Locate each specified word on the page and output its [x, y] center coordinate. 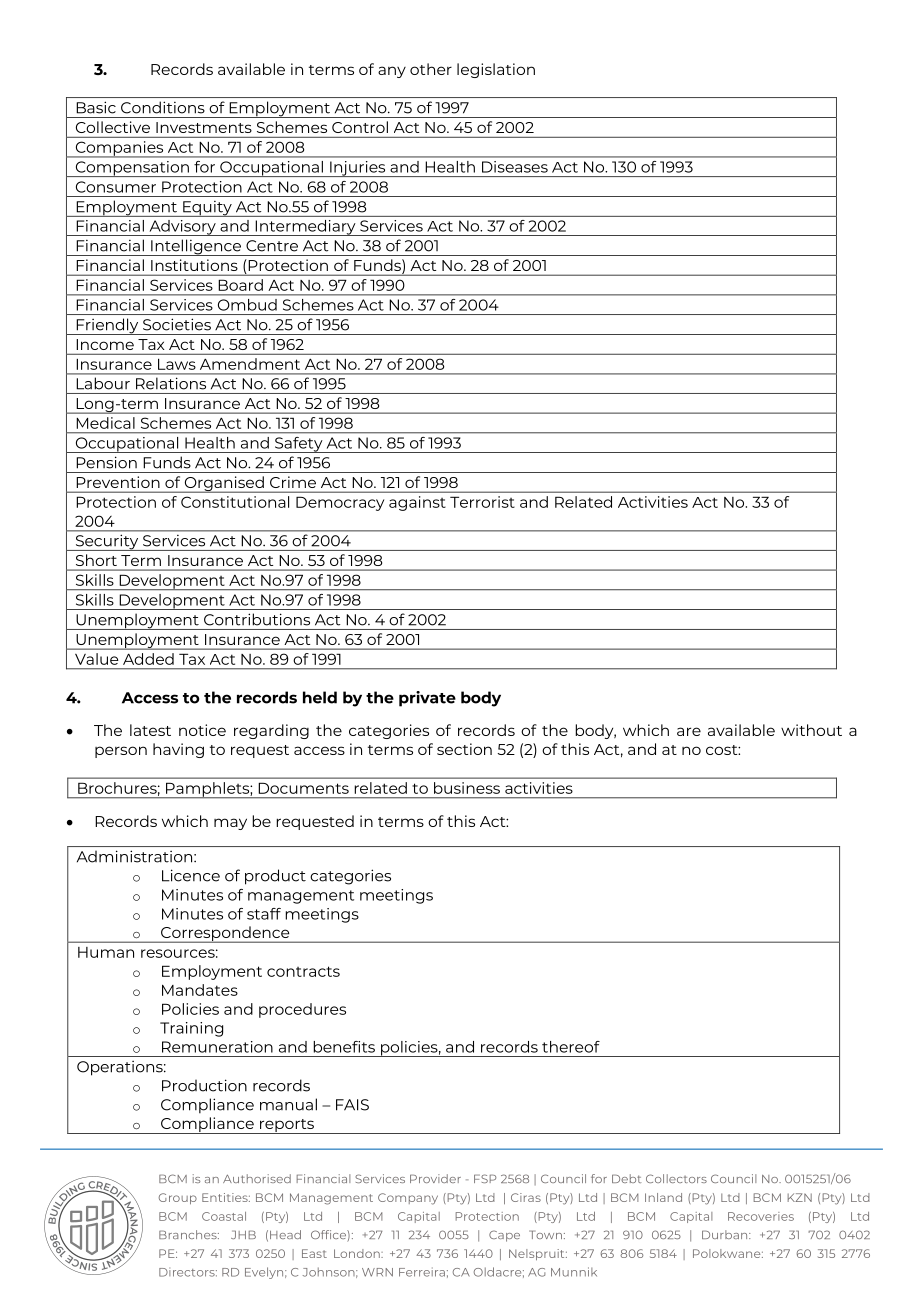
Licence [191, 875]
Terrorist [482, 502]
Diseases [515, 167]
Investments [204, 127]
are [689, 731]
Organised [224, 484]
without [811, 730]
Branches [189, 1234]
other [431, 69]
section [464, 749]
